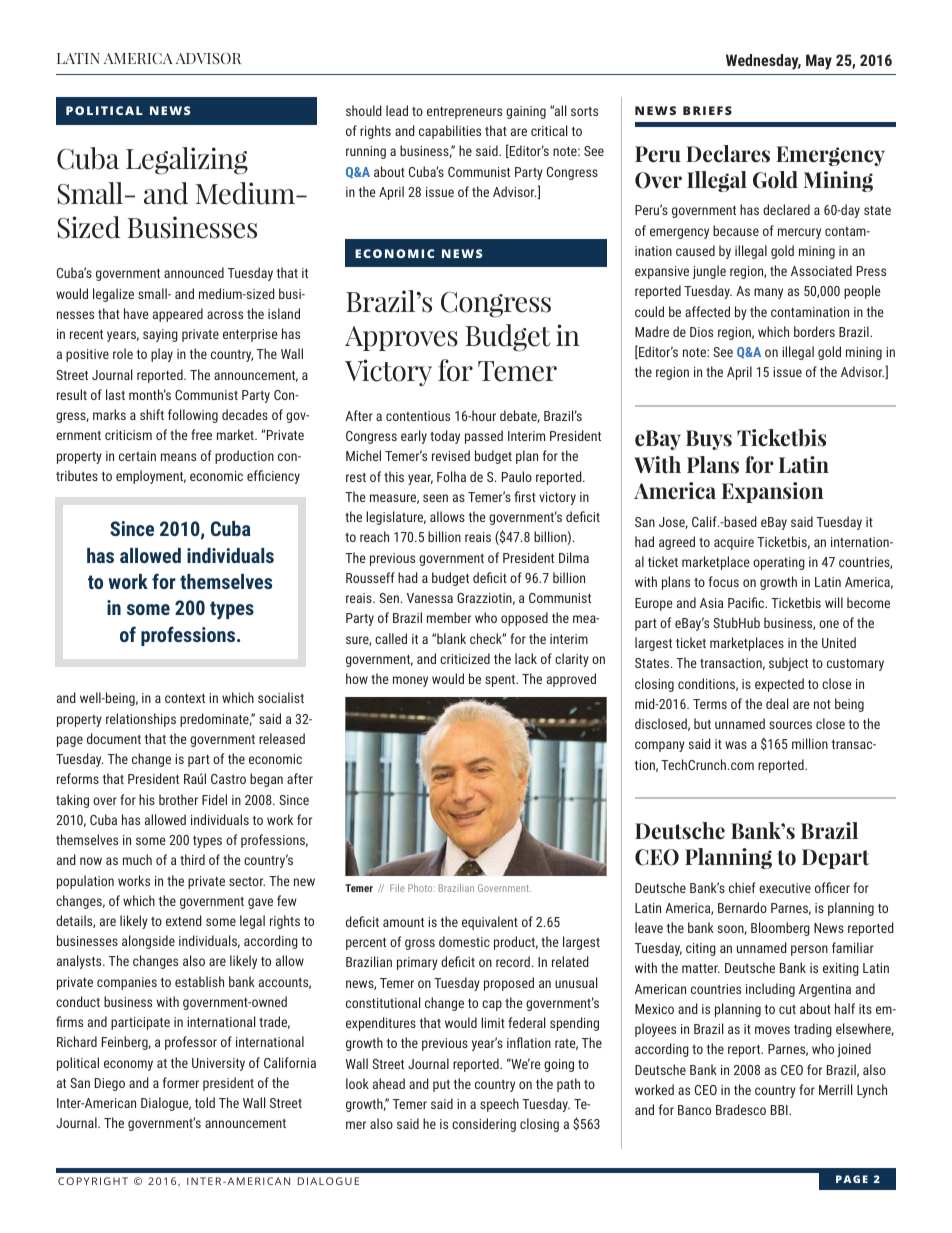 The width and height of the screenshot is (952, 1233). I want to click on Expansion, so click(773, 492).
